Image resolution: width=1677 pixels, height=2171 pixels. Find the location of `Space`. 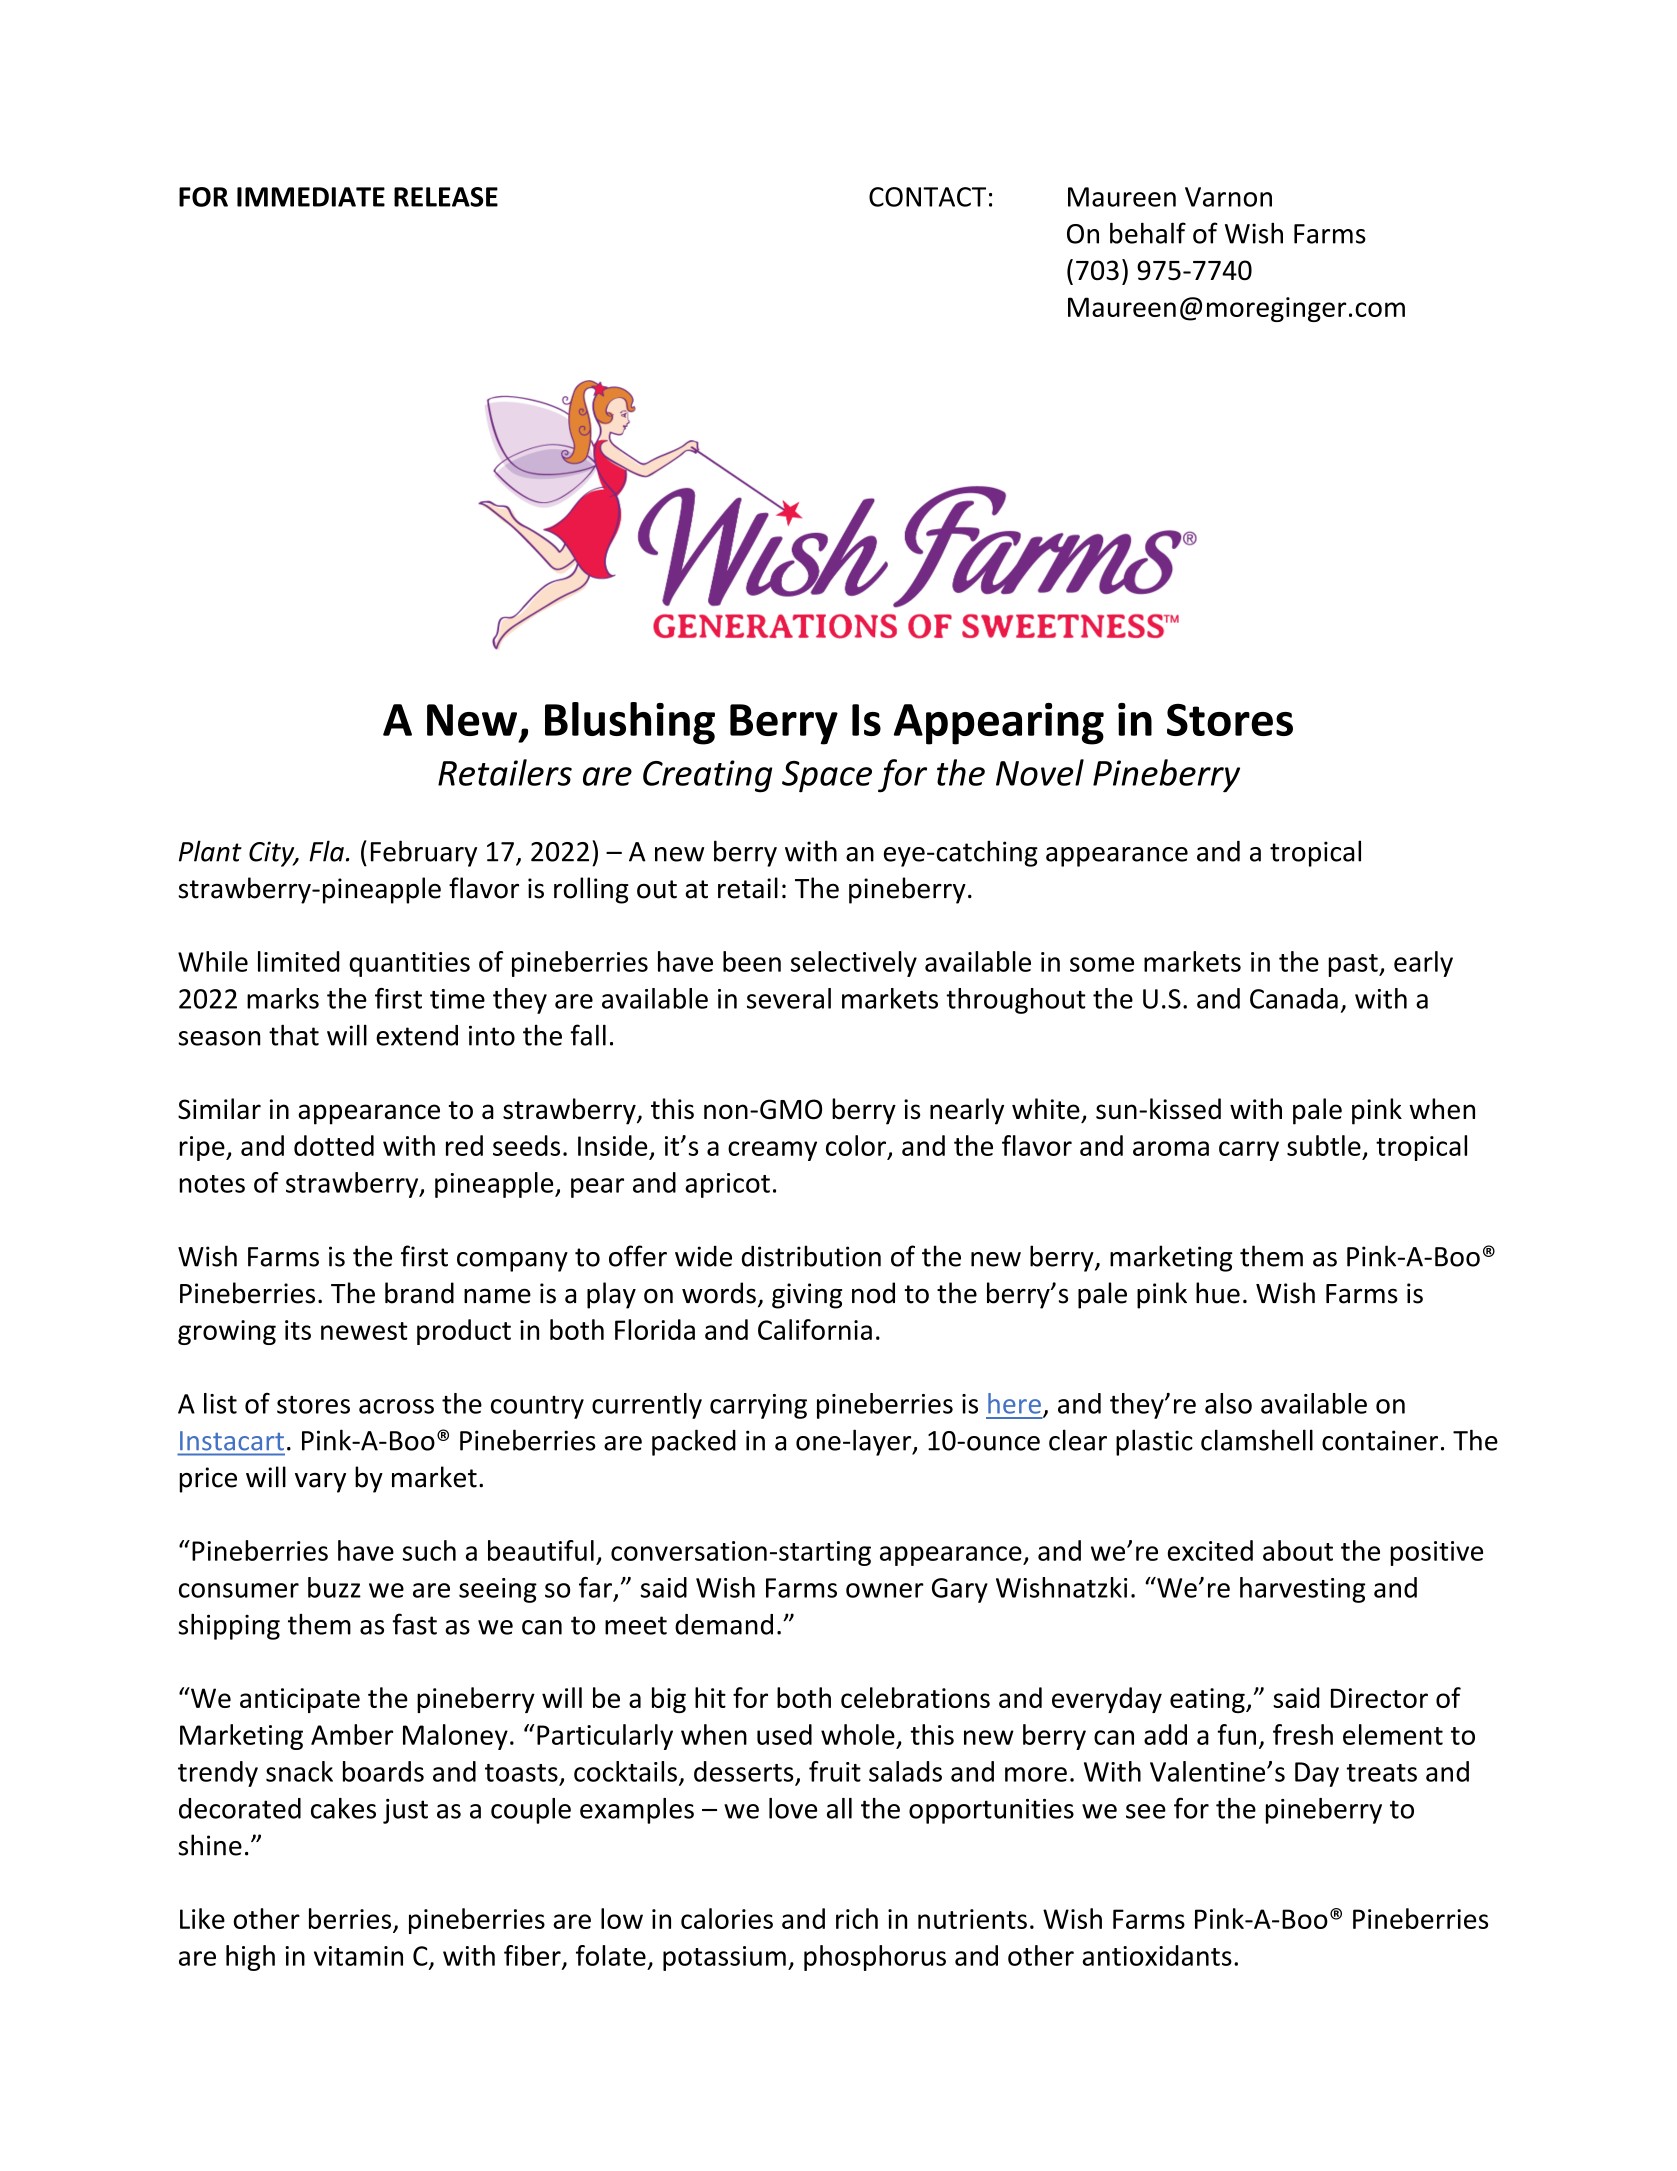

Space is located at coordinates (827, 777).
